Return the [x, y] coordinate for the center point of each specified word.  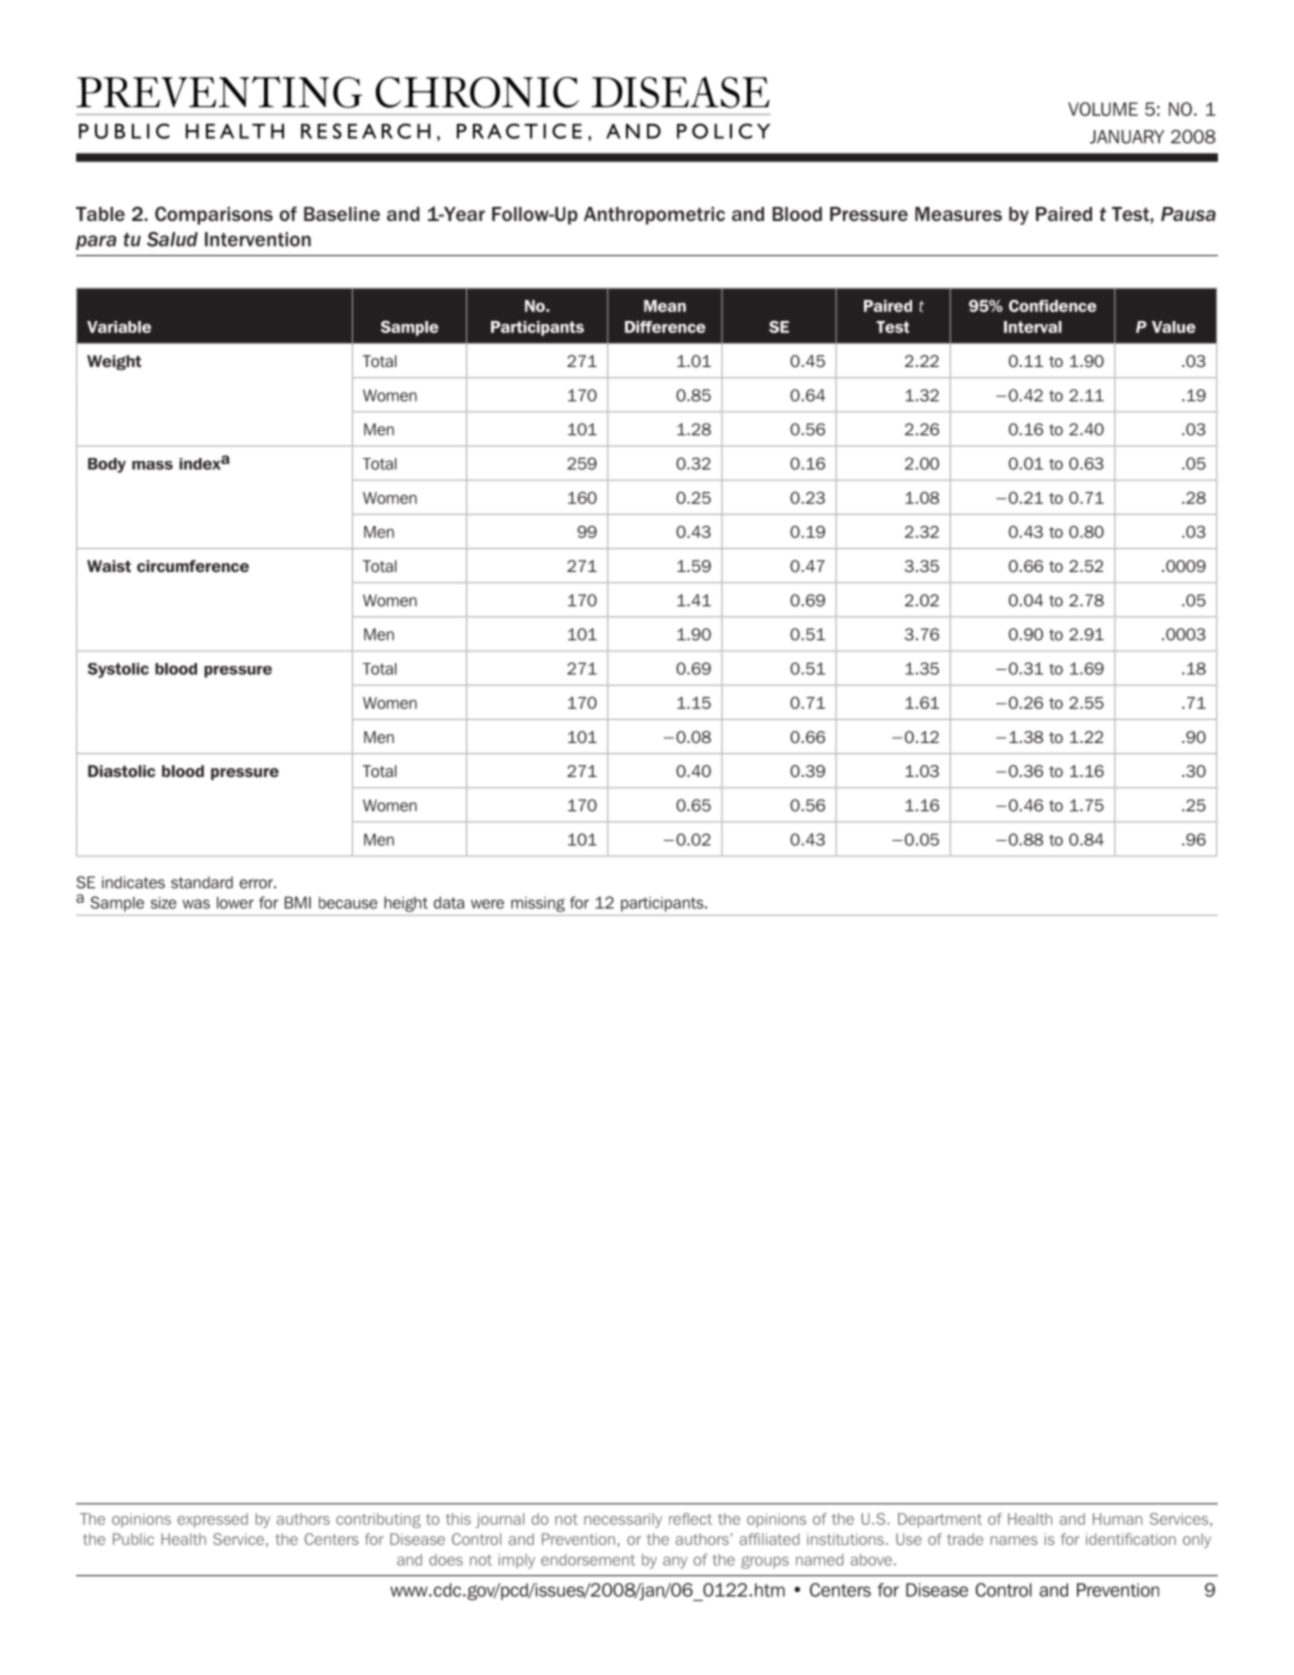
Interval [1033, 327]
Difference [665, 327]
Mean [665, 306]
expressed [212, 1520]
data [449, 902]
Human [1117, 1519]
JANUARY [1127, 137]
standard [202, 882]
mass [152, 465]
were [487, 904]
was [196, 904]
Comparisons [214, 215]
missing [538, 904]
